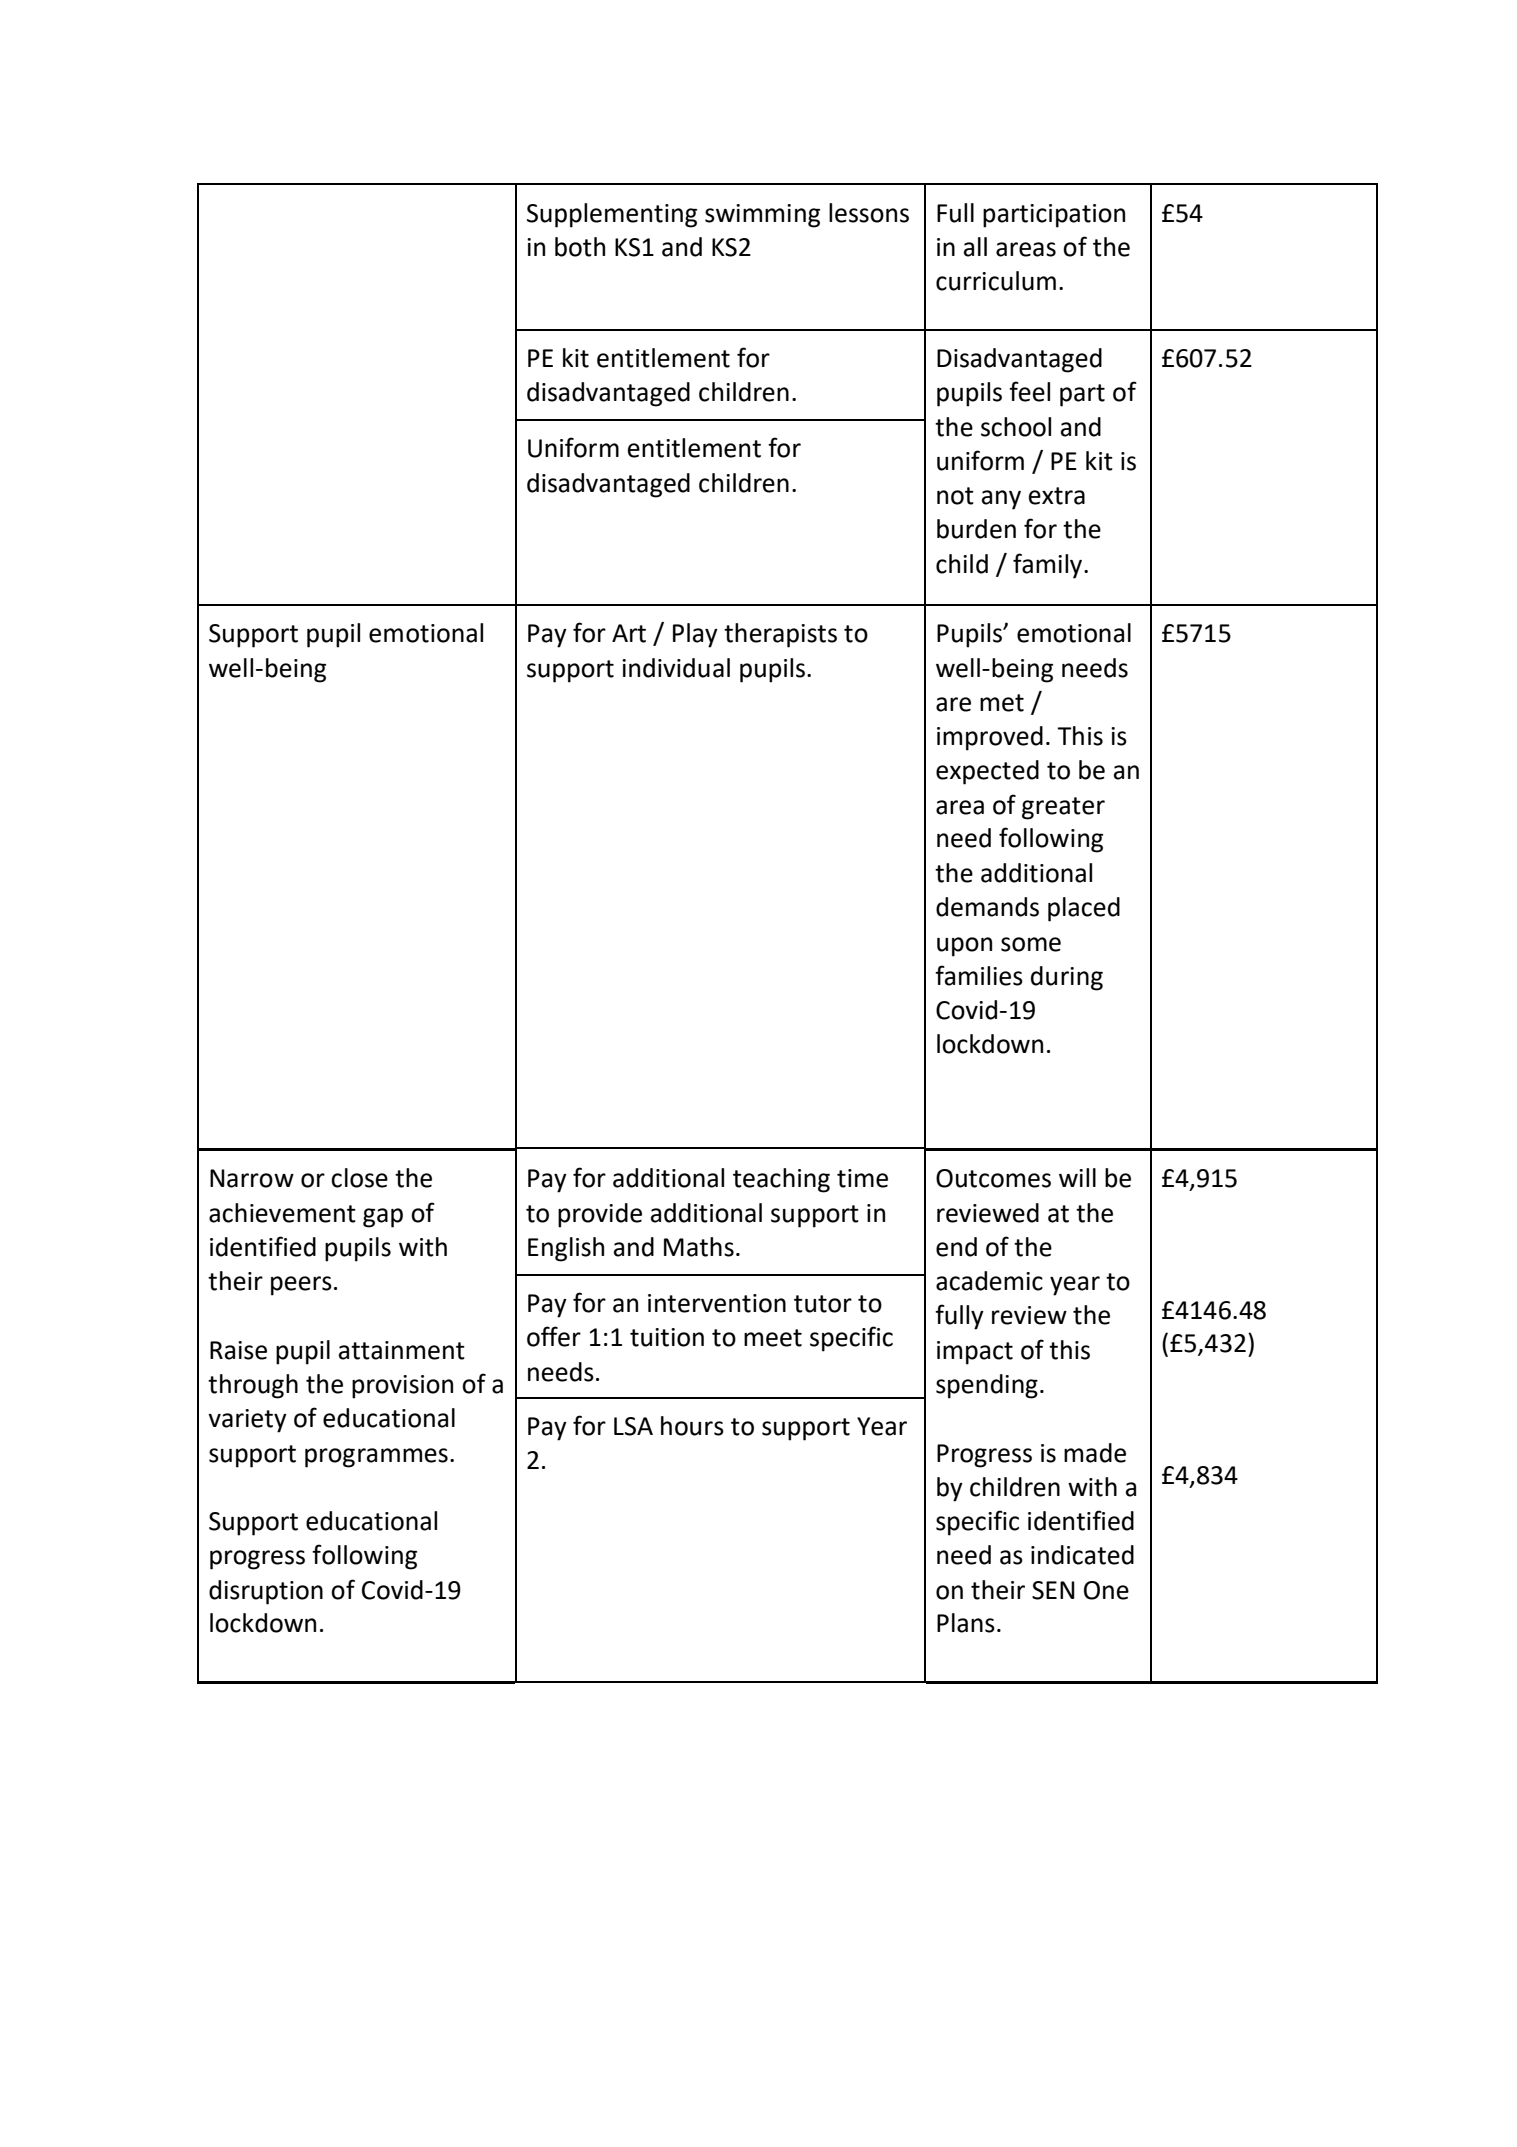 This screenshot has width=1517, height=2147. Describe the element at coordinates (580, 247) in the screenshot. I see `both` at that location.
